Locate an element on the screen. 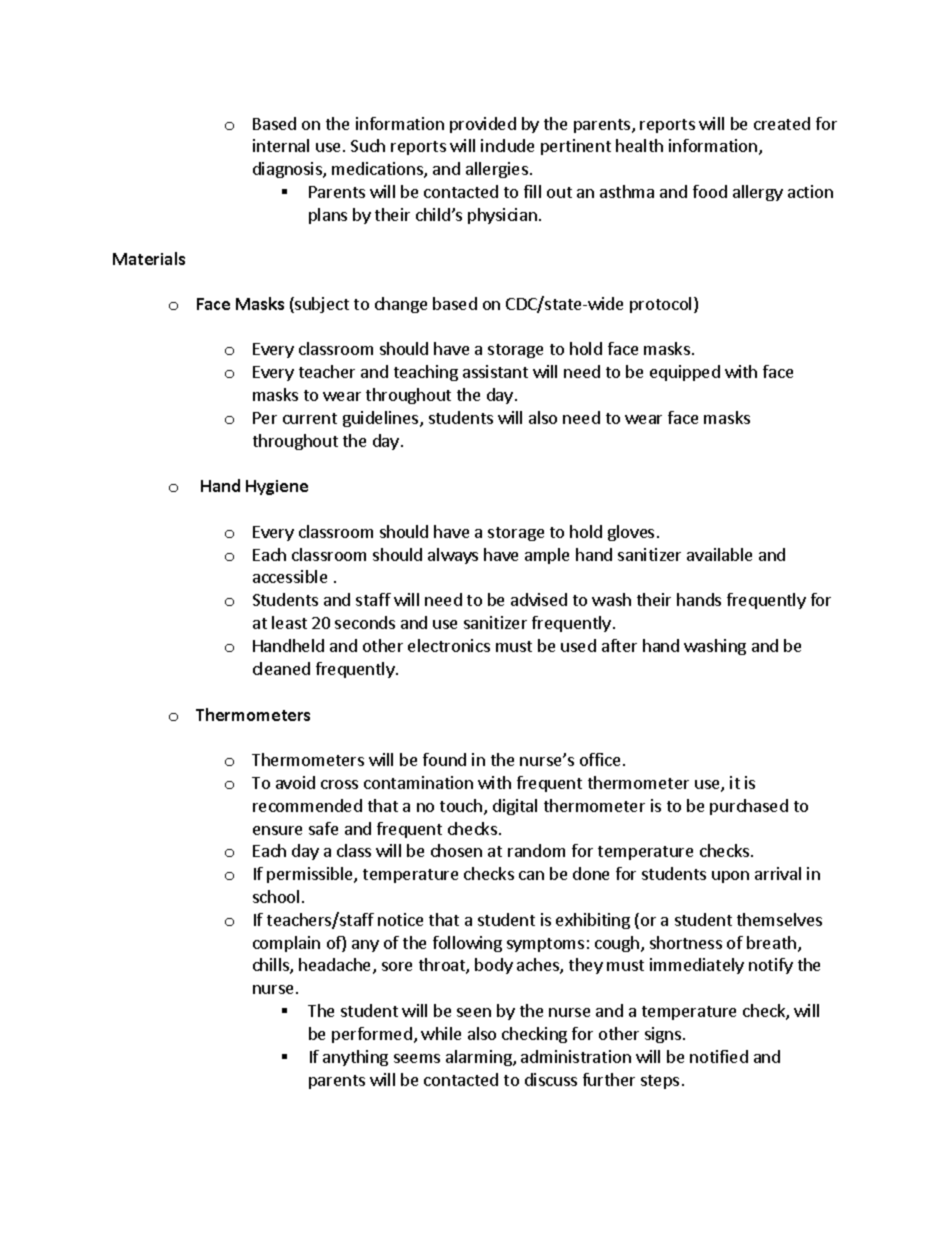 The image size is (952, 1233). include is located at coordinates (507, 145).
